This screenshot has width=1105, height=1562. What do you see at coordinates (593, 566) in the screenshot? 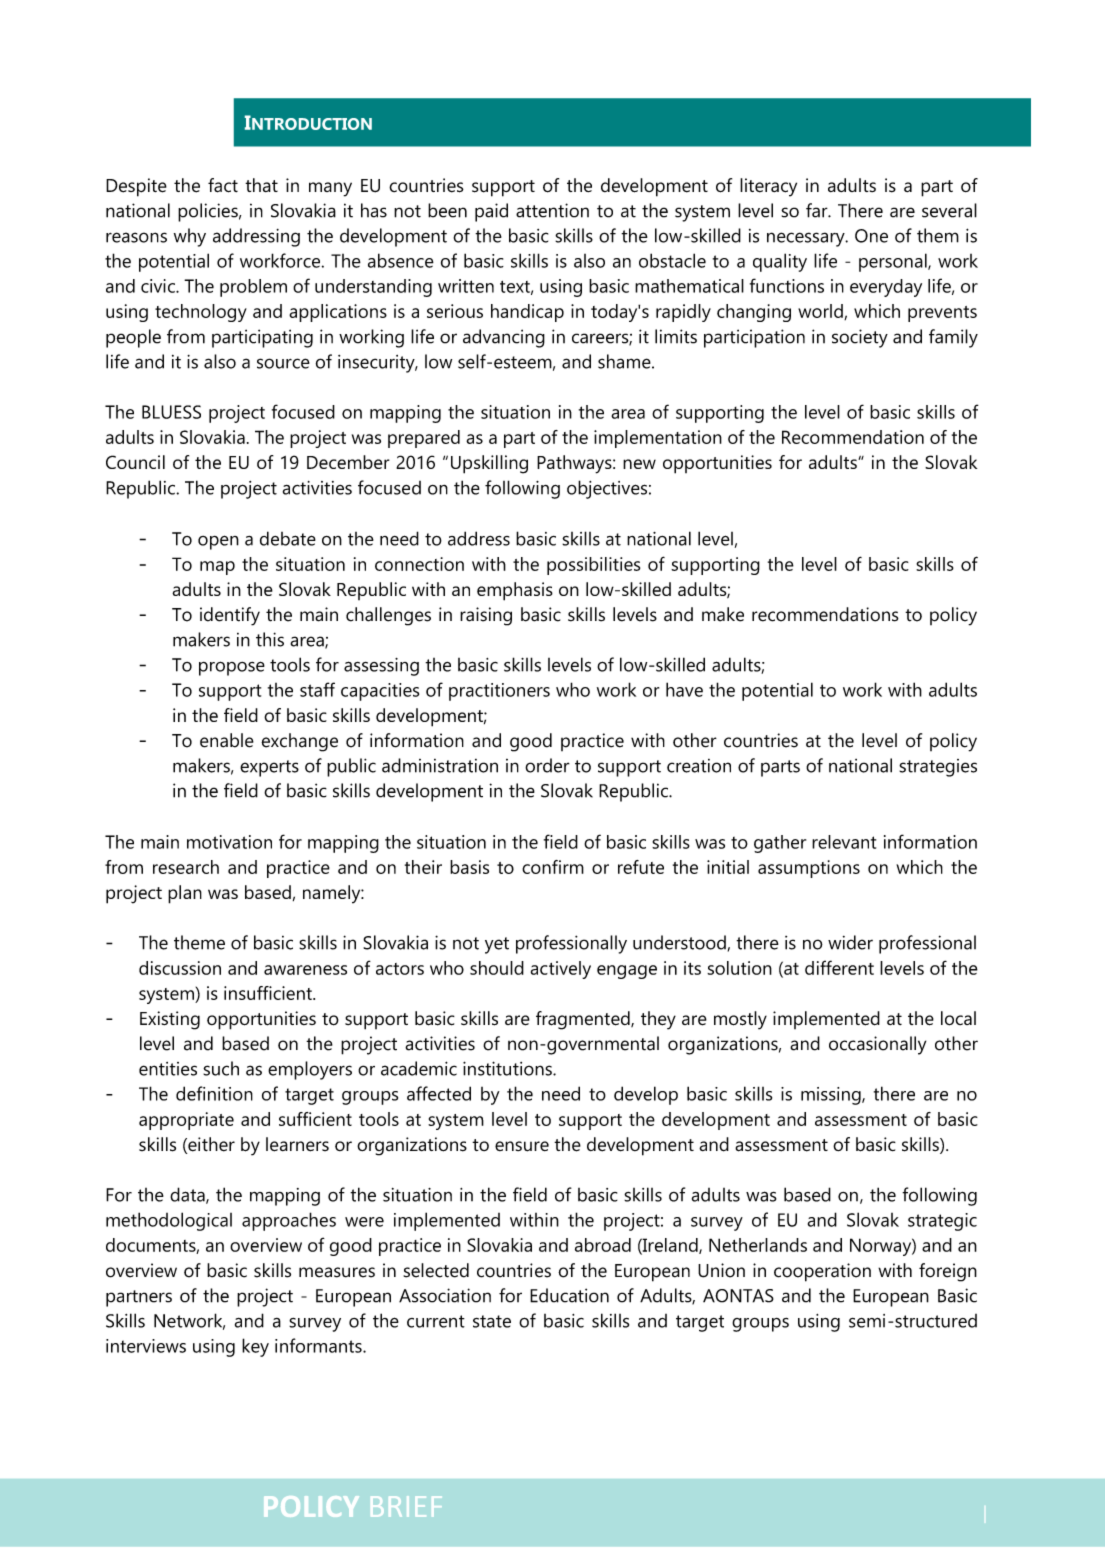
I see `possibilities` at bounding box center [593, 566].
